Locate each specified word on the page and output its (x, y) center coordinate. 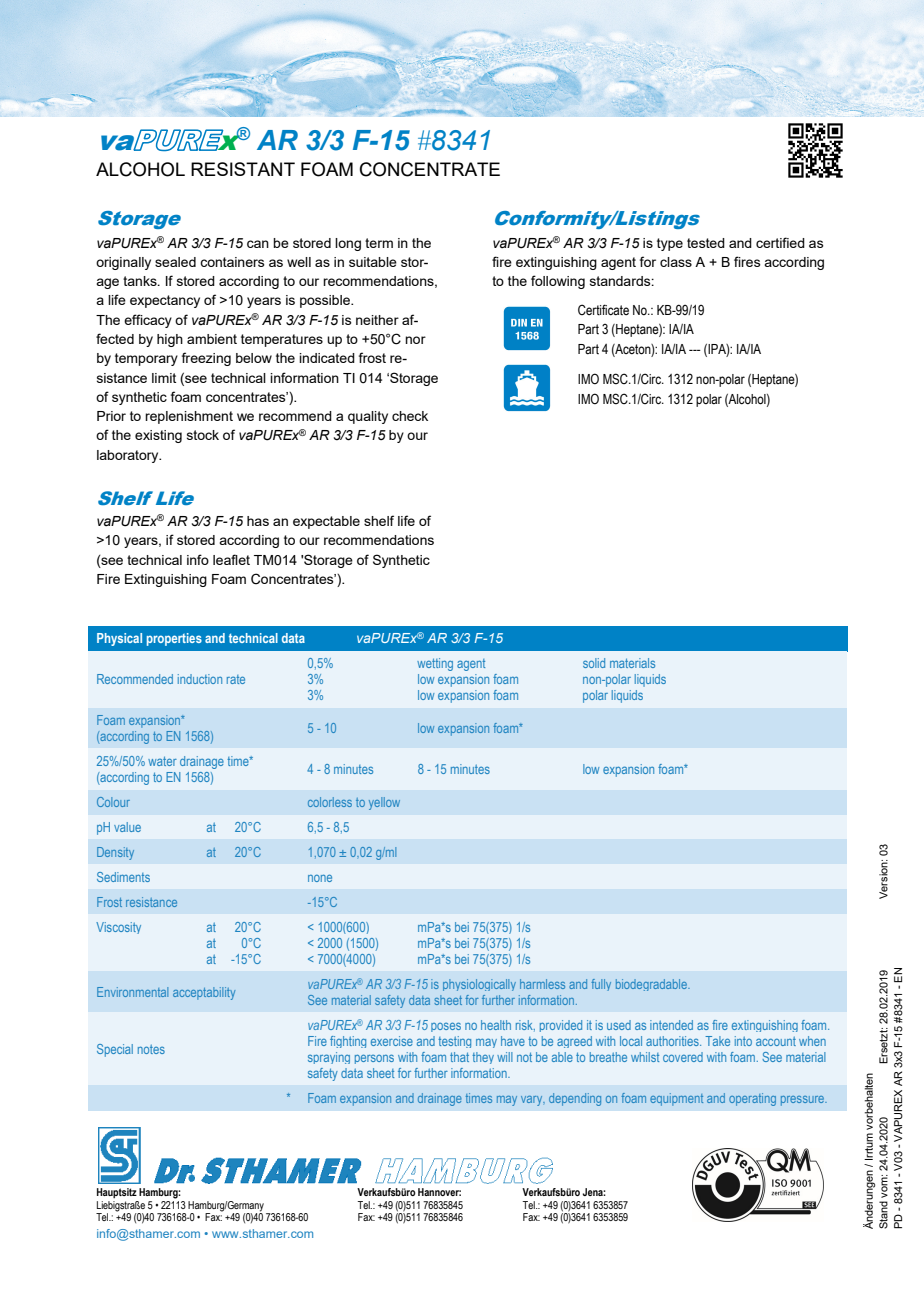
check (410, 416)
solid (594, 663)
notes (151, 1049)
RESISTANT (243, 169)
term (379, 243)
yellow (384, 803)
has (258, 521)
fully (601, 985)
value (127, 827)
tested (706, 243)
